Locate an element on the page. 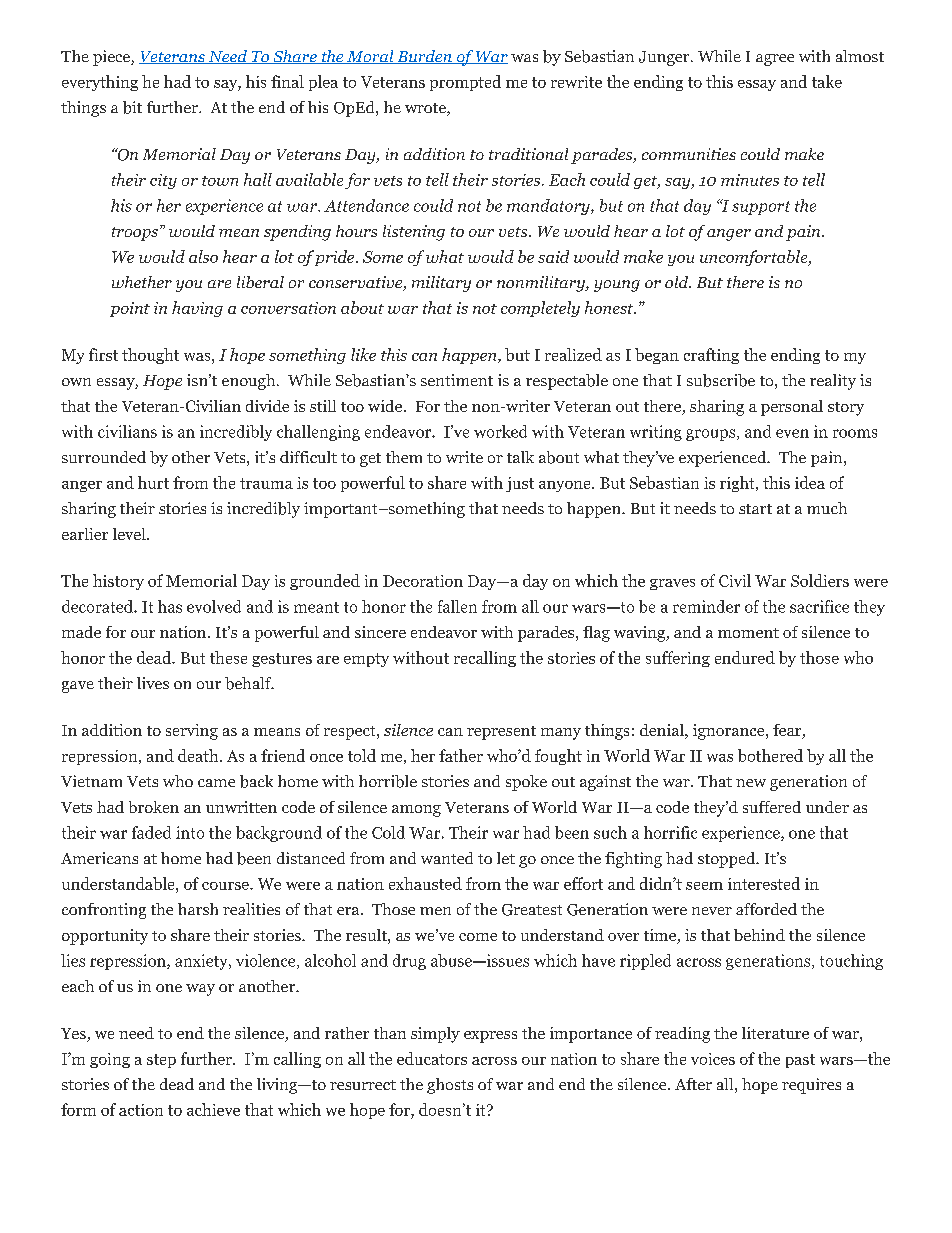 Image resolution: width=952 pixels, height=1233 pixels. bit is located at coordinates (132, 107).
